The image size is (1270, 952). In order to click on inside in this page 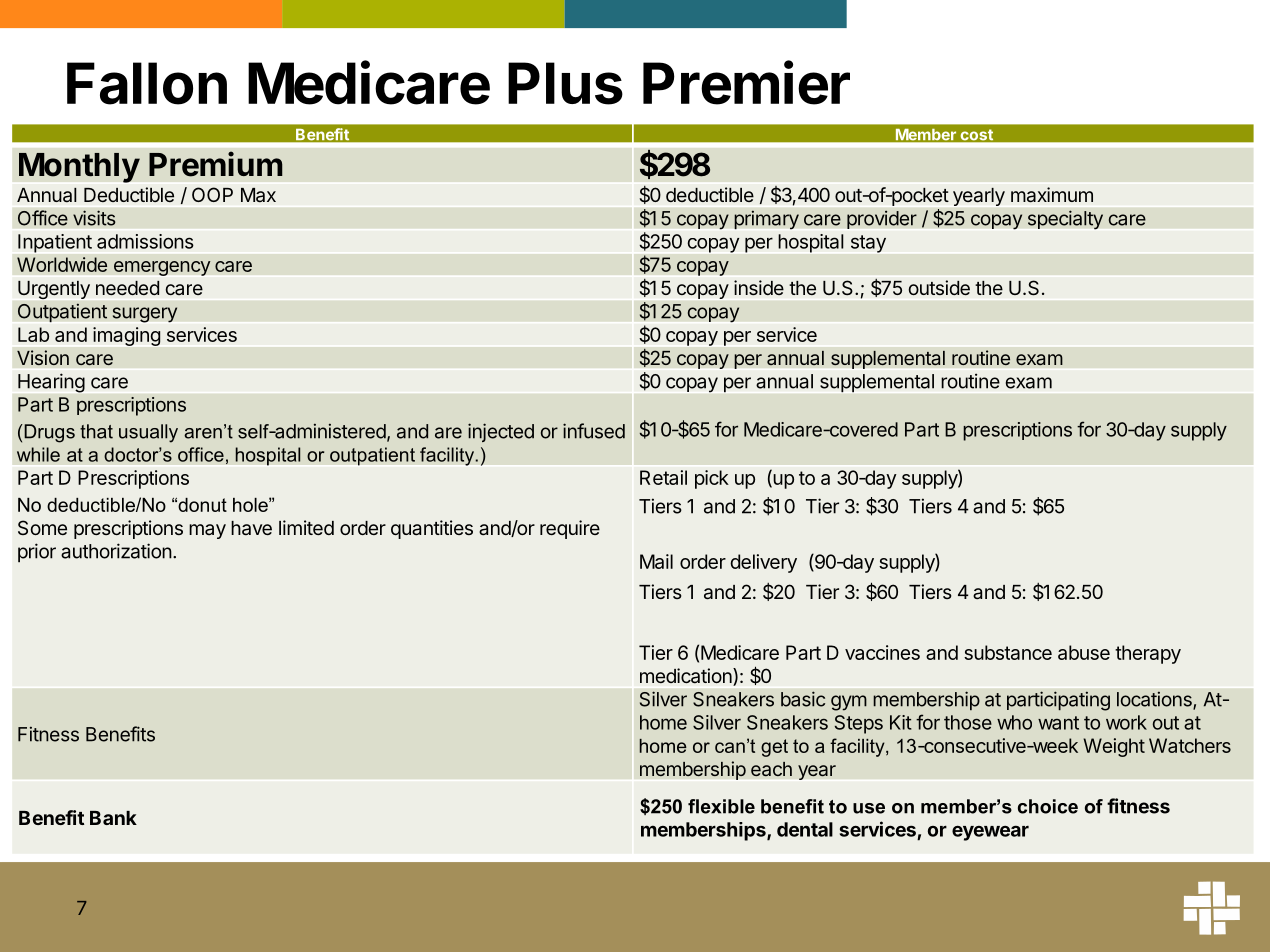, I will do `click(759, 288)`.
